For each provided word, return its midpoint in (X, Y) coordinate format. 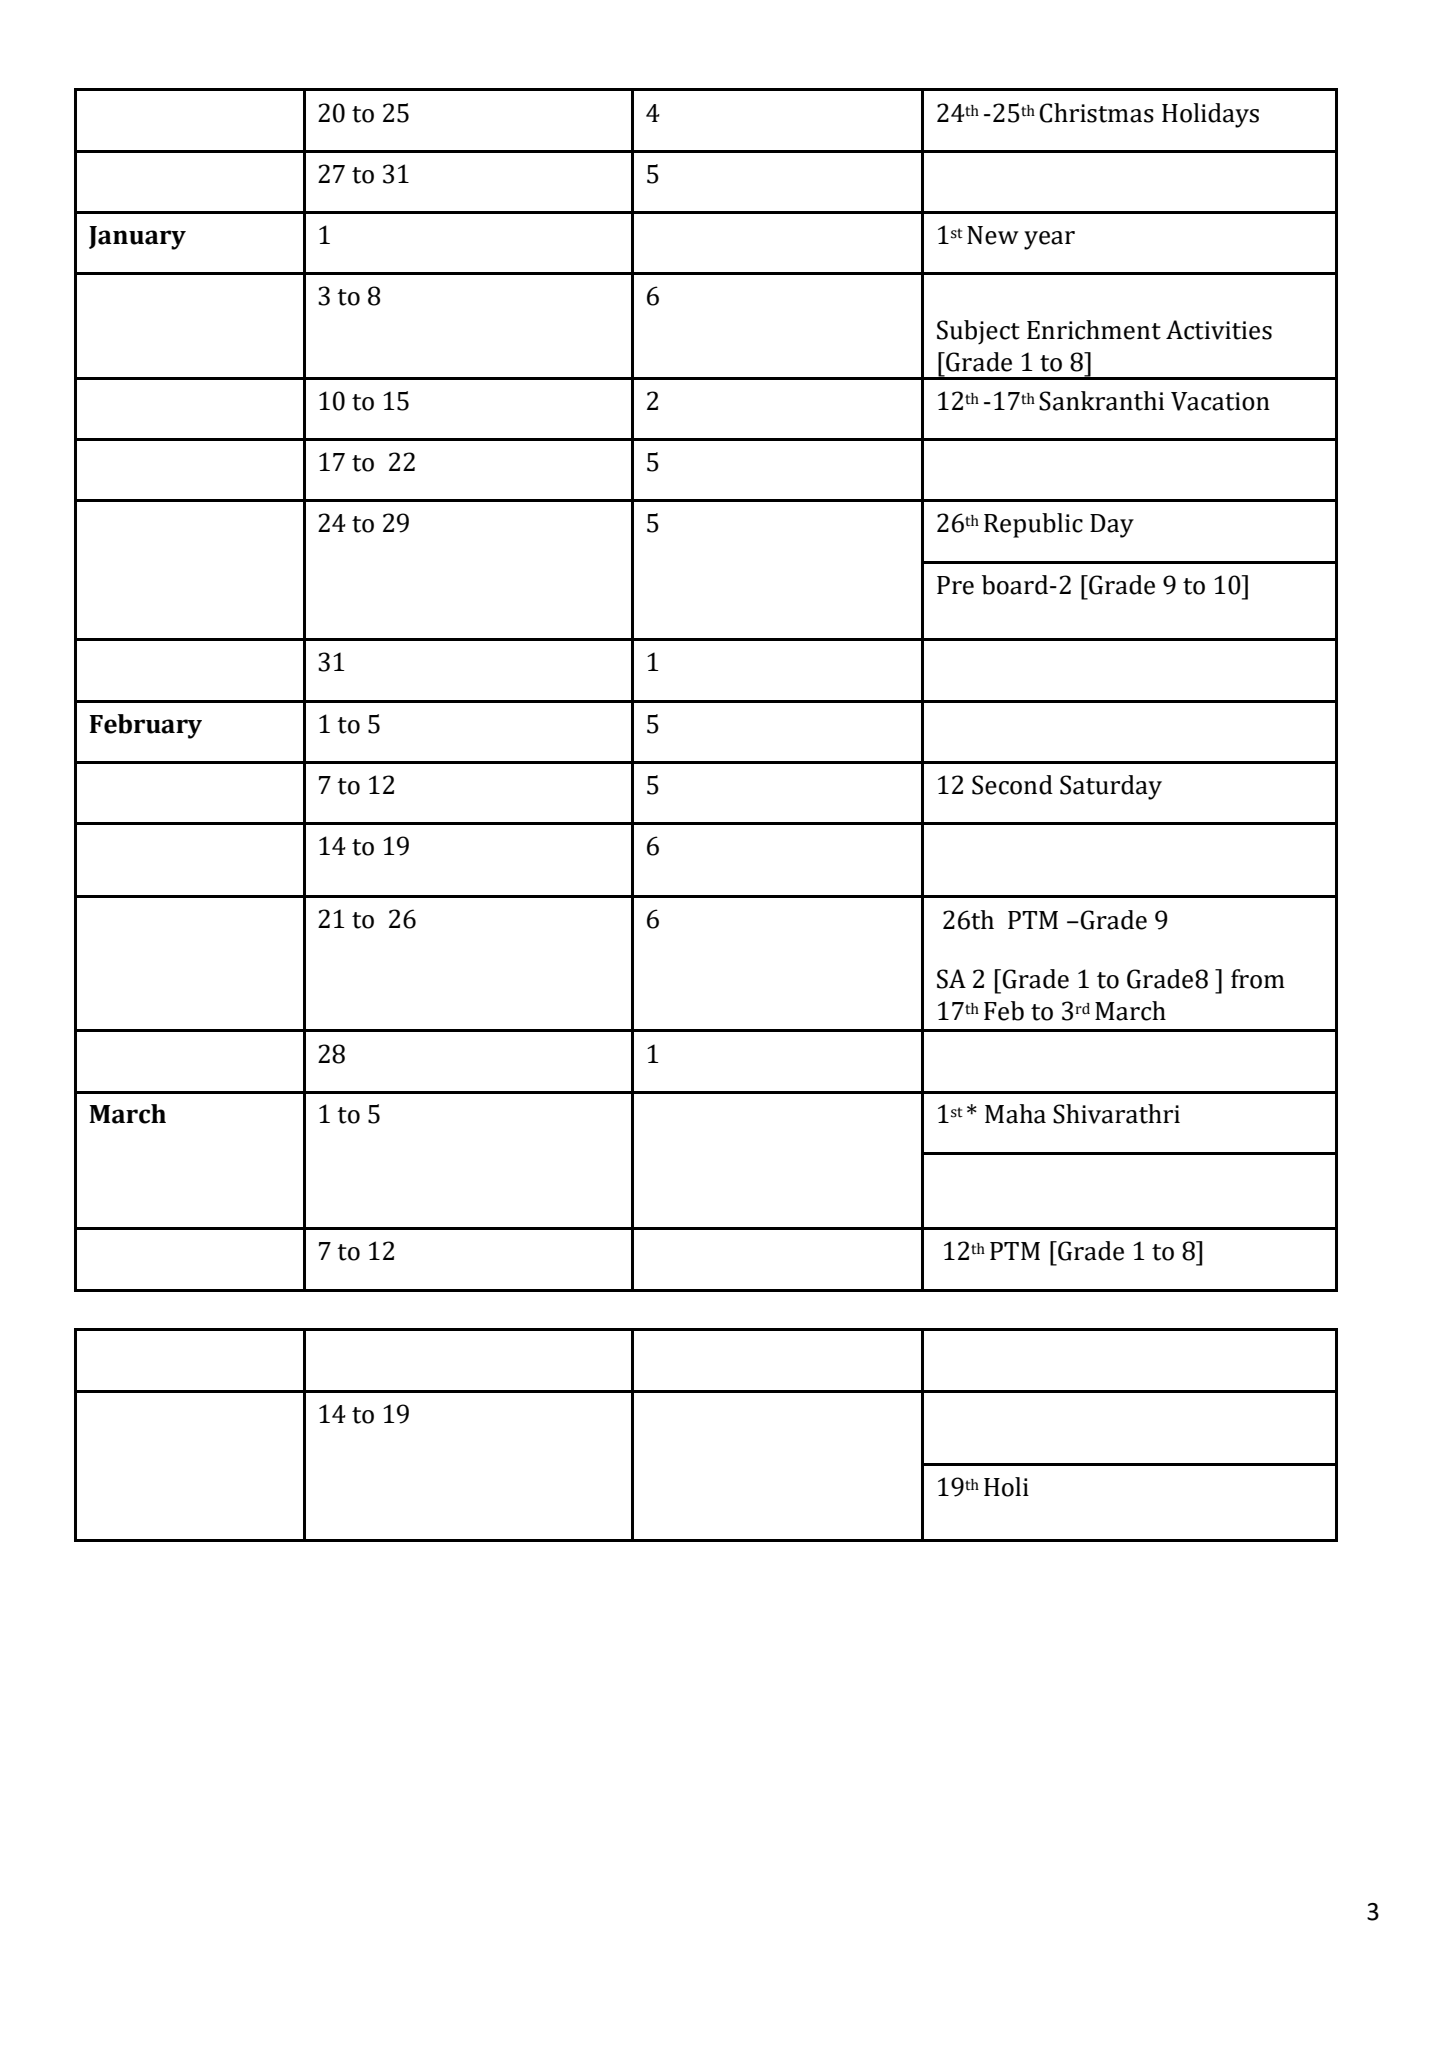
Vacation (1220, 401)
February (146, 726)
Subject (978, 332)
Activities (1219, 330)
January (137, 238)
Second (1012, 785)
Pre (955, 585)
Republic (1033, 525)
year (1049, 240)
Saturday (1111, 787)
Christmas (1096, 113)
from (1258, 979)
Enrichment (1094, 330)
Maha (1015, 1114)
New (993, 235)
